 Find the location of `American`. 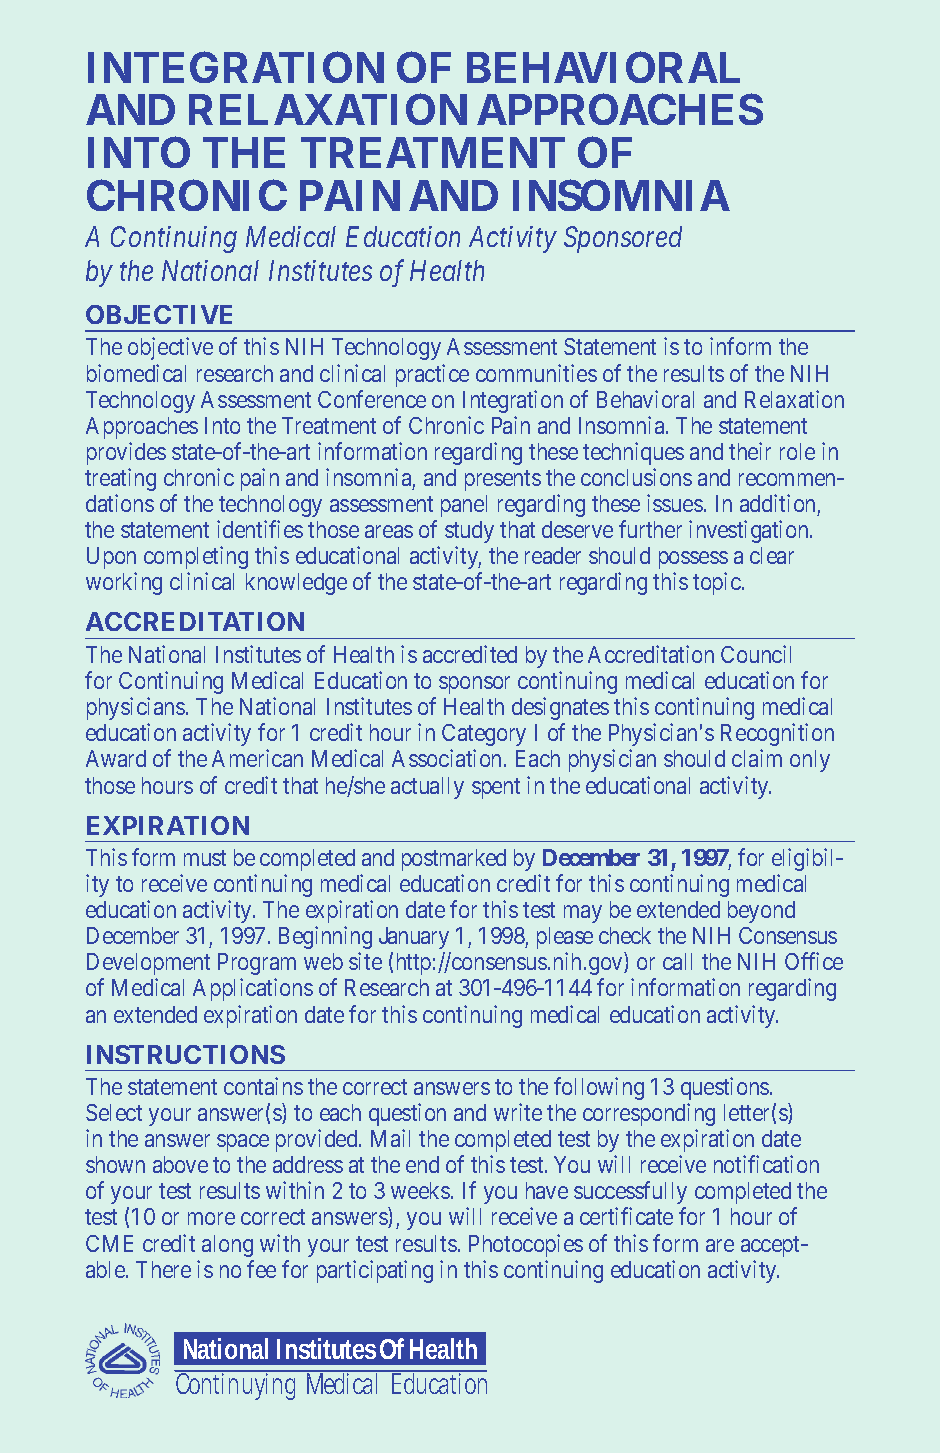

American is located at coordinates (257, 758).
